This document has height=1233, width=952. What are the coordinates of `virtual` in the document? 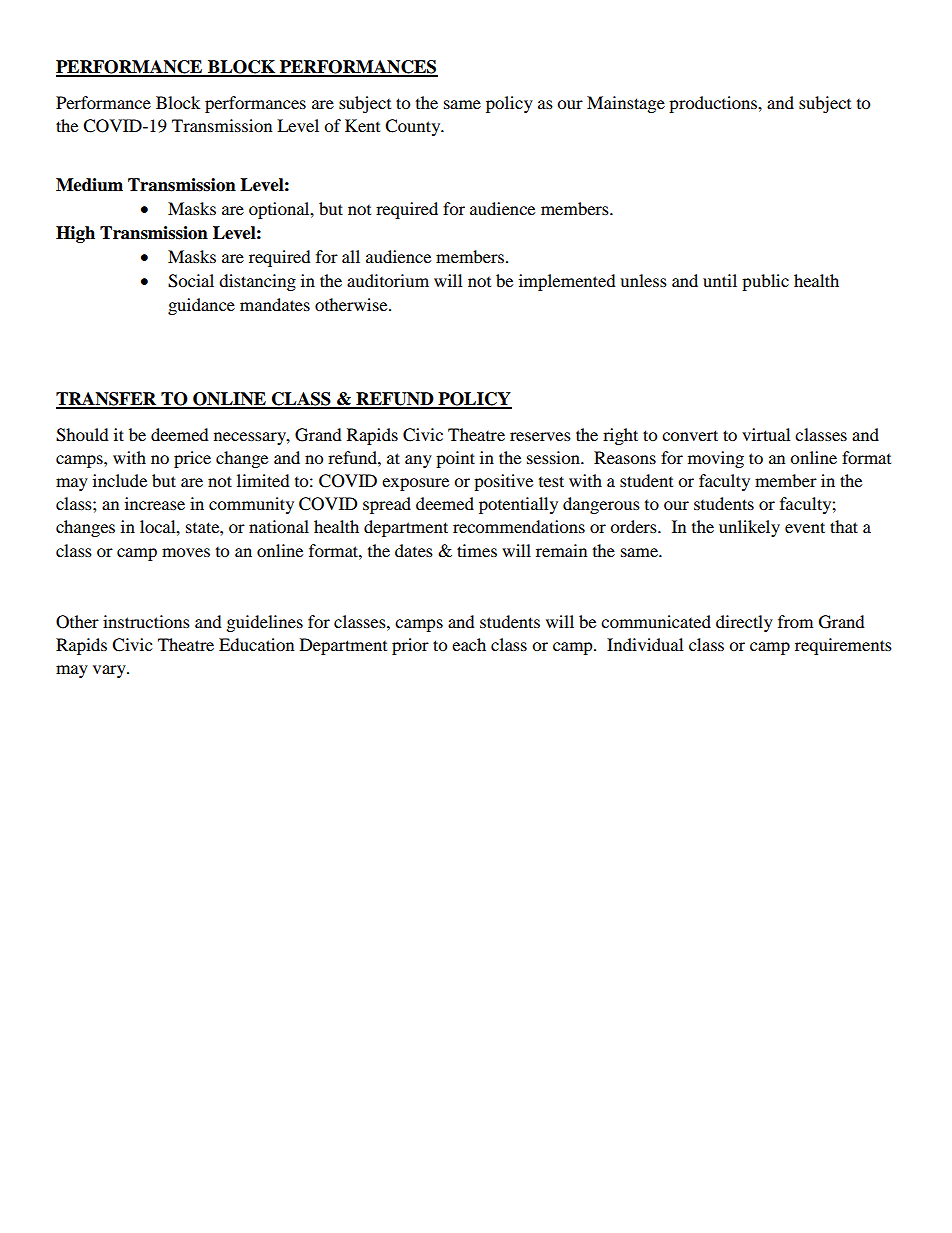 It's located at (766, 434).
